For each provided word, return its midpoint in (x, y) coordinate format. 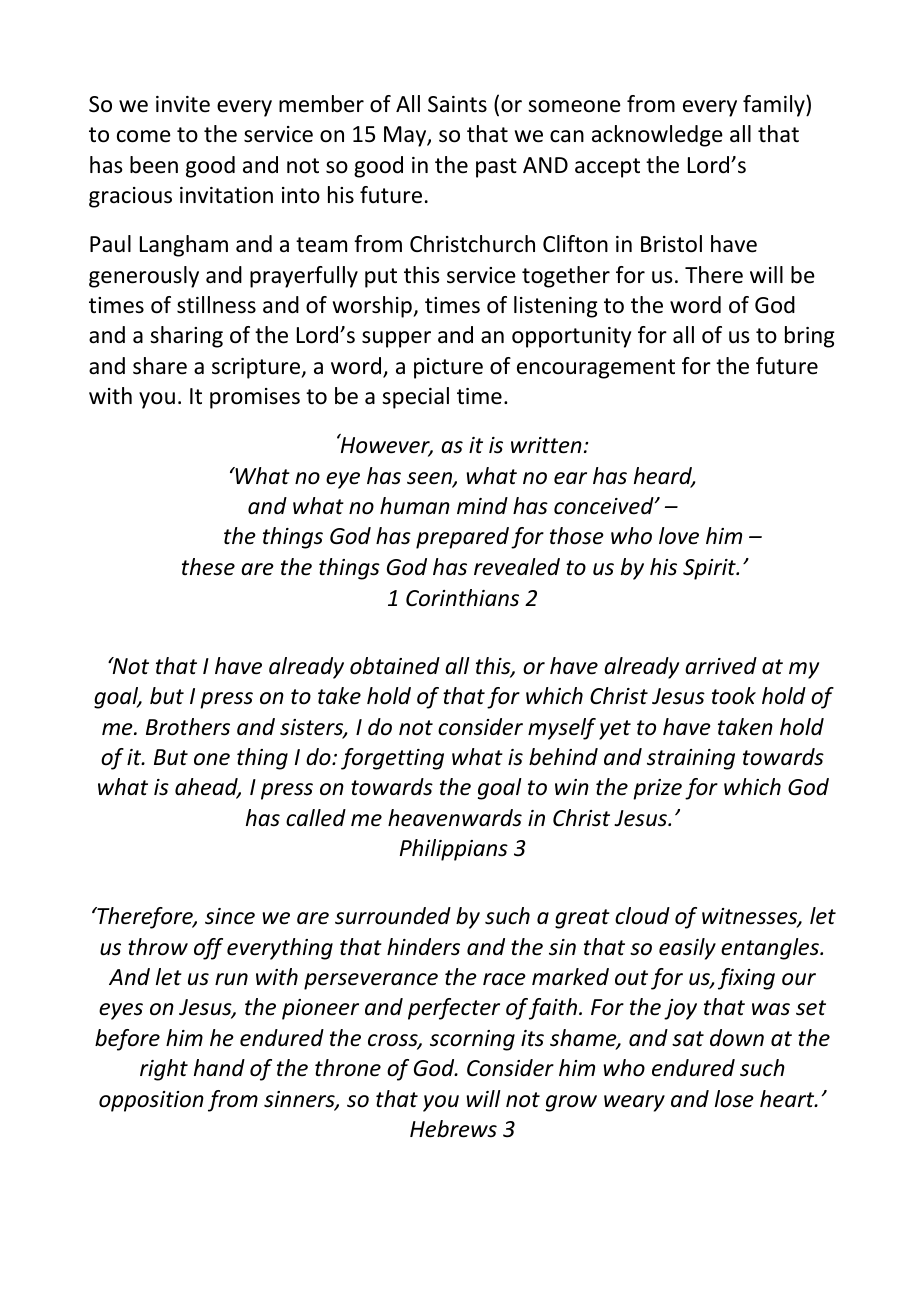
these (208, 567)
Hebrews (453, 1129)
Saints (457, 104)
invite (183, 104)
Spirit (710, 569)
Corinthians (462, 598)
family (775, 106)
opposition (151, 1101)
